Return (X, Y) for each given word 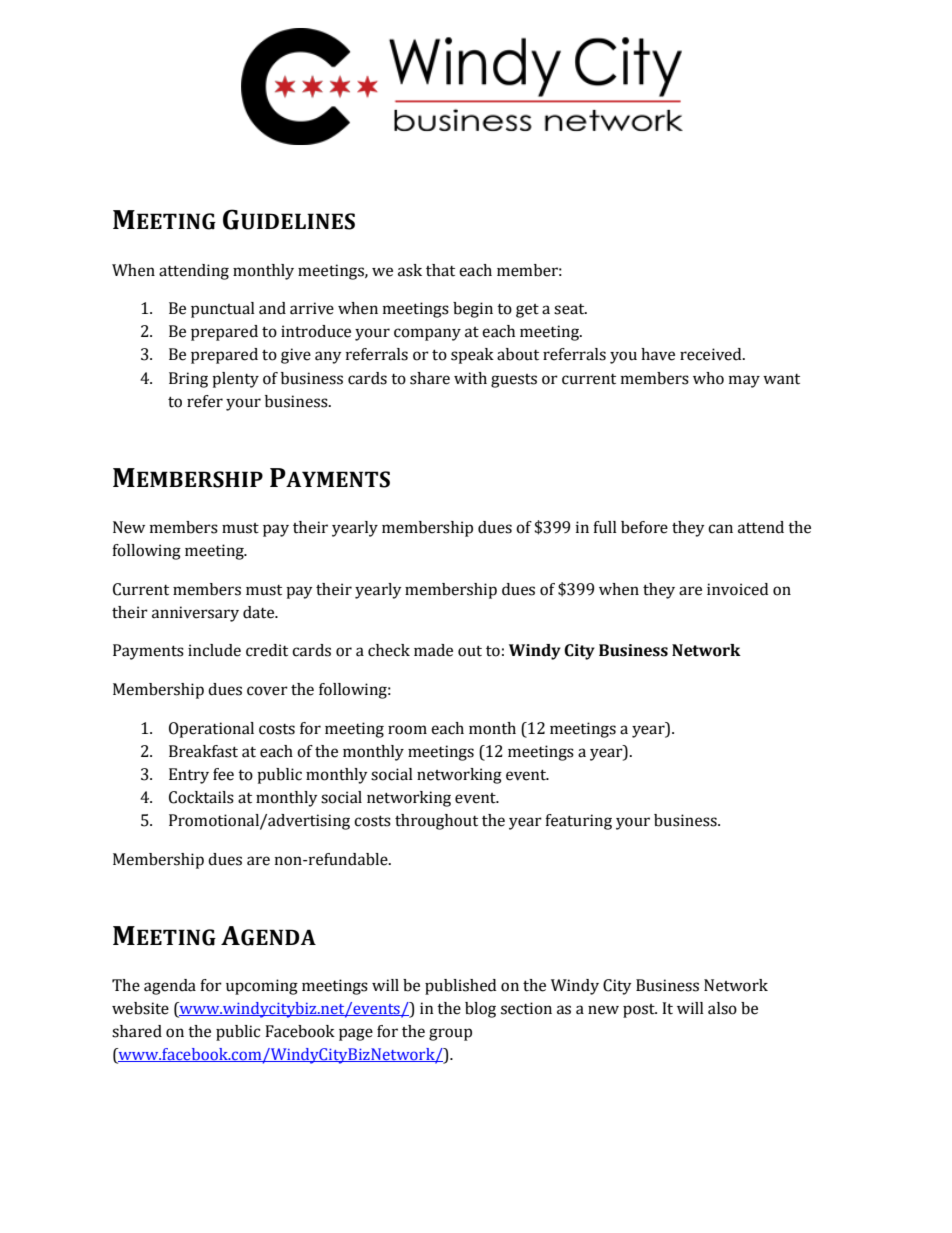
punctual (223, 310)
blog (480, 1010)
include (214, 650)
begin (473, 310)
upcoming (262, 987)
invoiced (737, 589)
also (722, 1008)
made (433, 650)
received (712, 354)
